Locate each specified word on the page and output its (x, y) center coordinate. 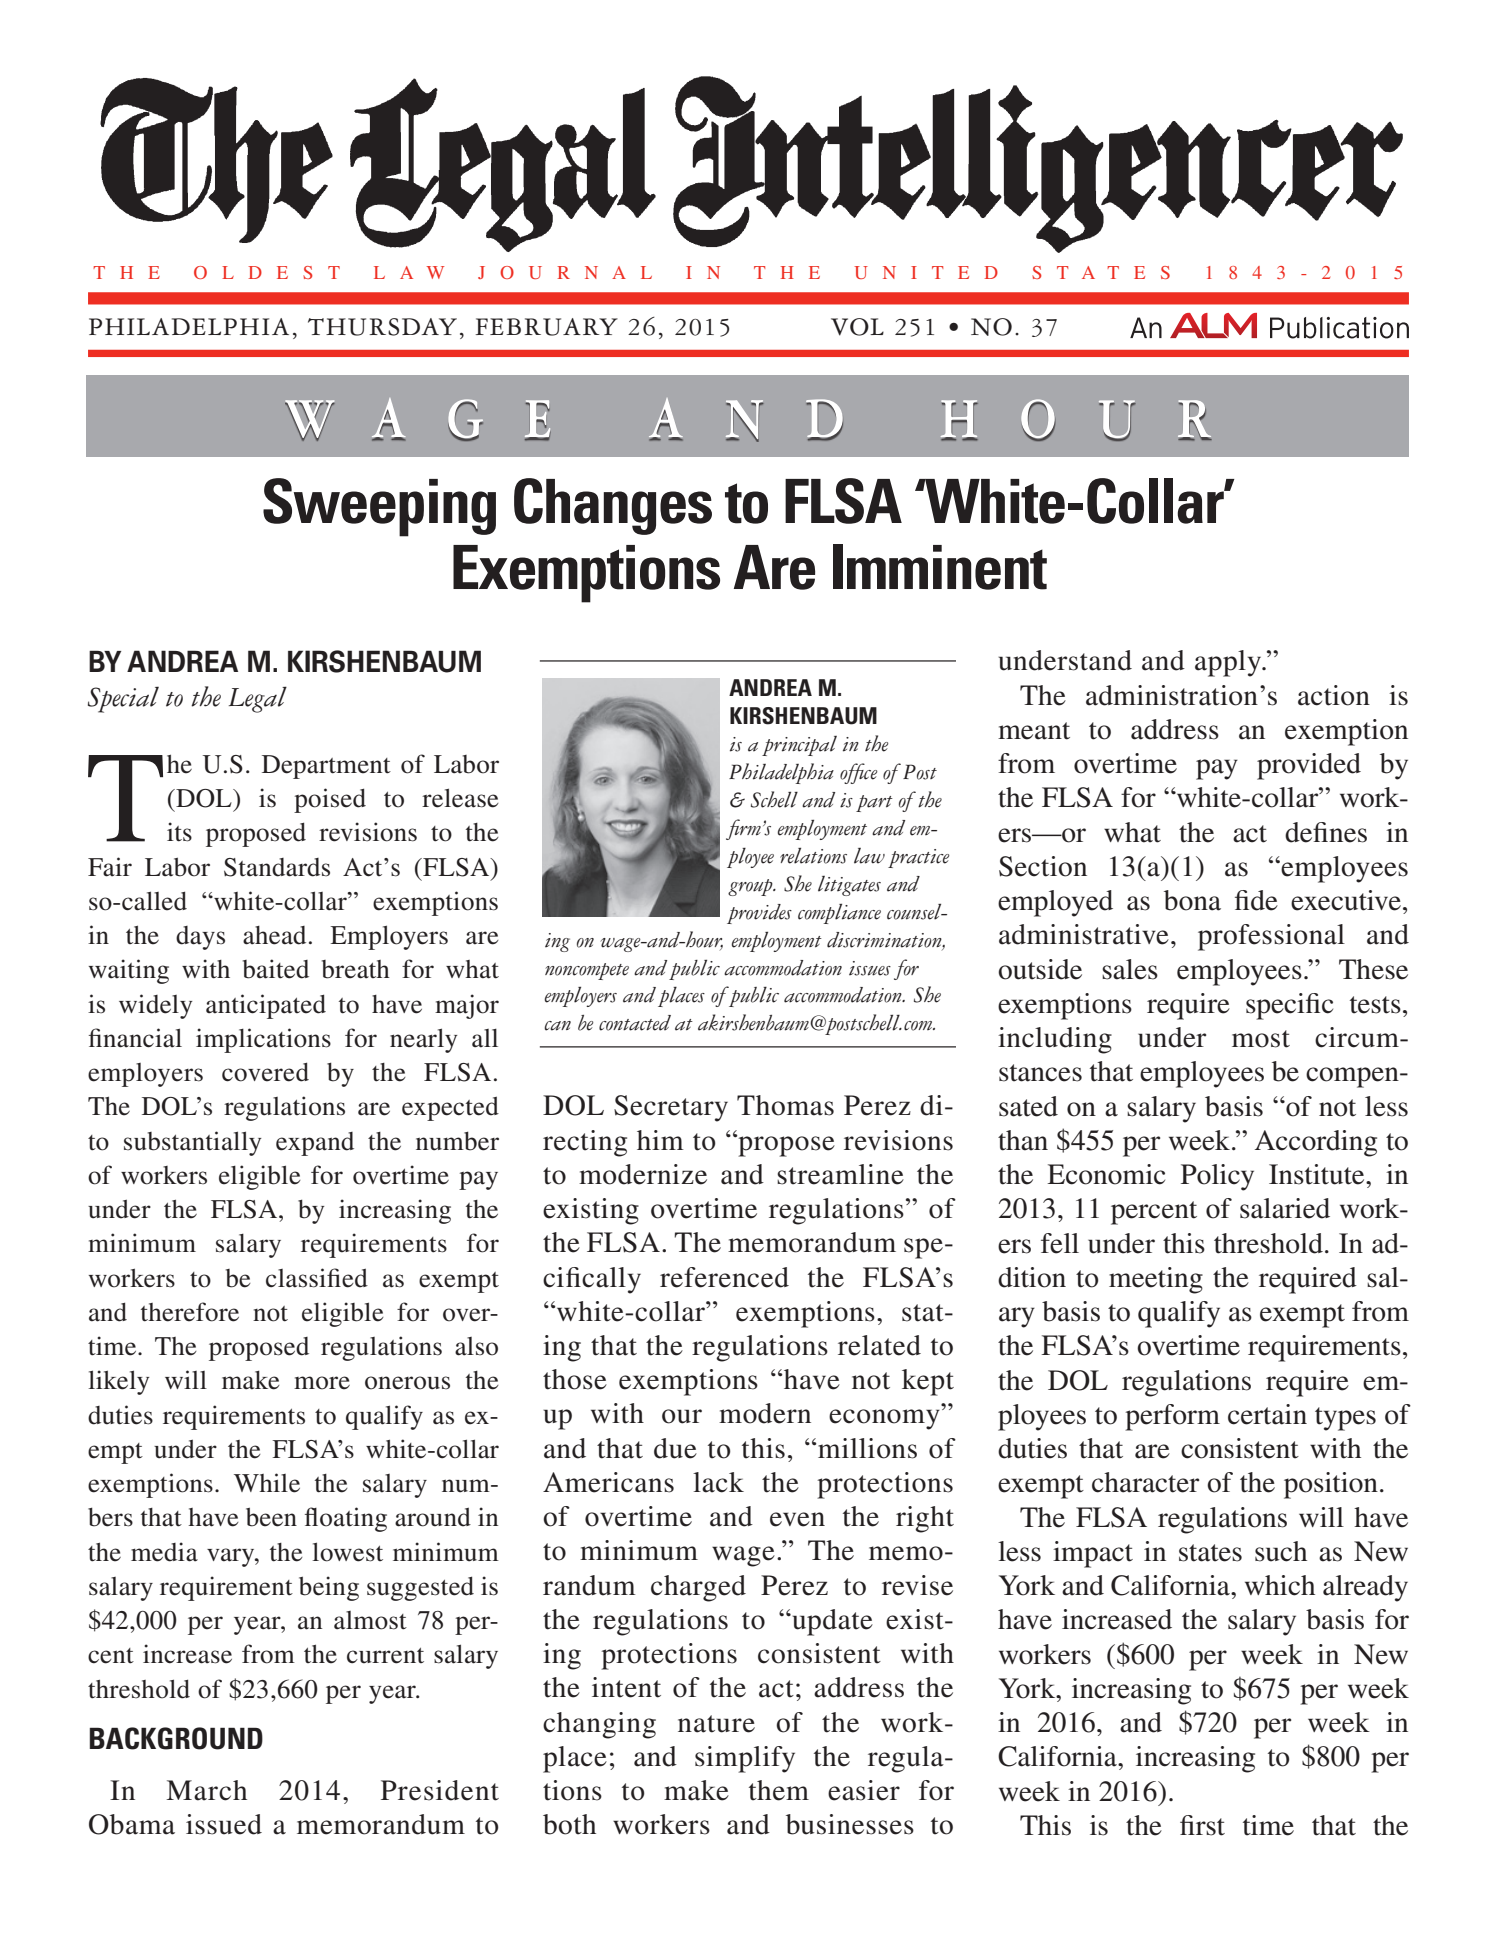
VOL (857, 327)
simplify (745, 1759)
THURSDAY (382, 327)
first (1202, 1825)
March (206, 1790)
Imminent (940, 567)
